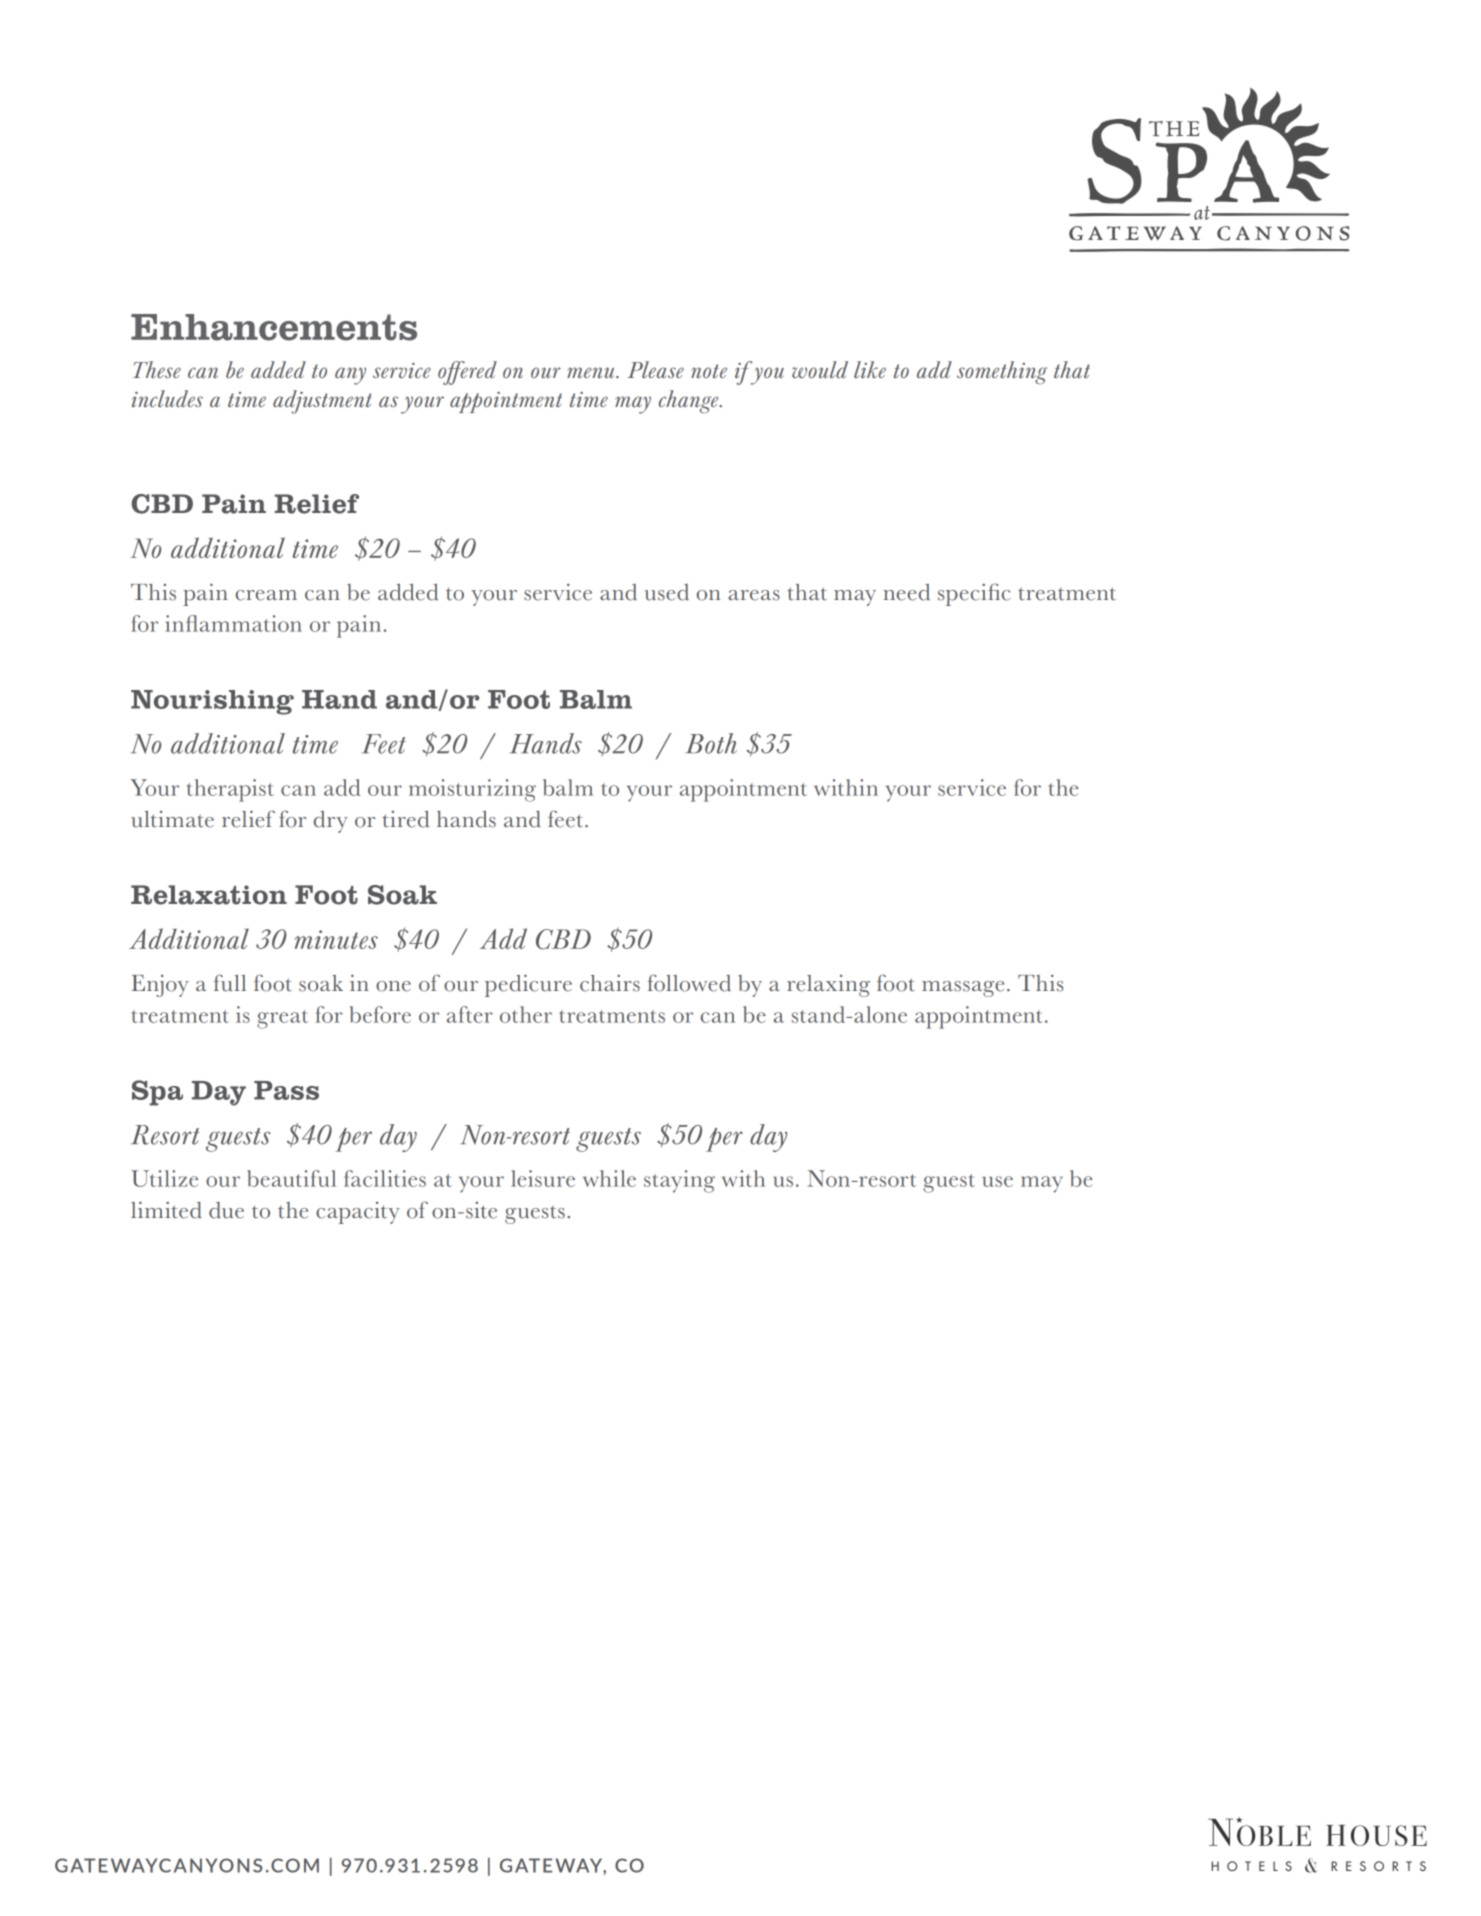 This document has width=1481, height=1916. Describe the element at coordinates (609, 1178) in the document. I see `while` at that location.
